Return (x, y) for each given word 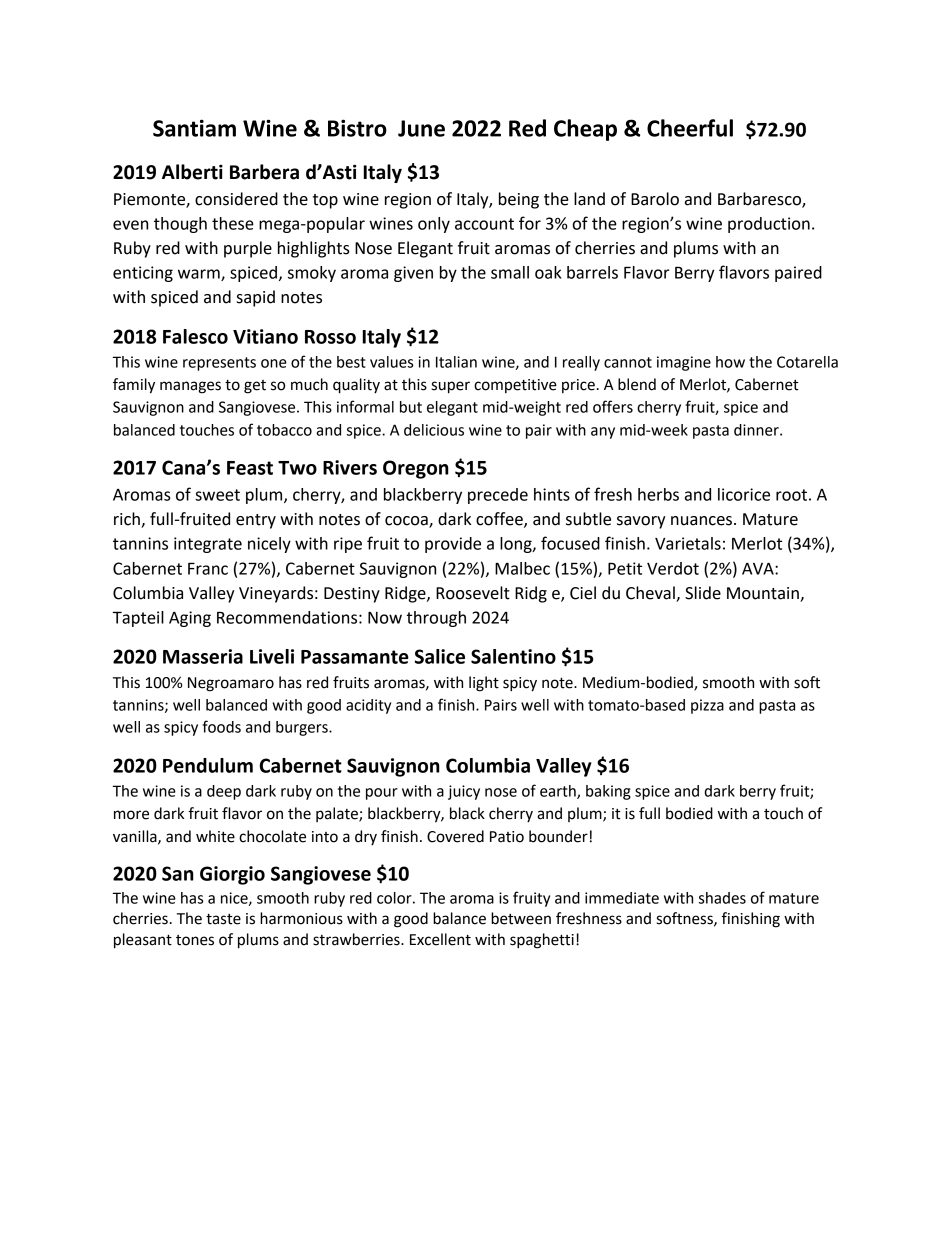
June (421, 128)
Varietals (688, 543)
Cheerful (690, 128)
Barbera (264, 172)
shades (722, 898)
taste (223, 919)
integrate (208, 545)
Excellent (440, 939)
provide (453, 545)
